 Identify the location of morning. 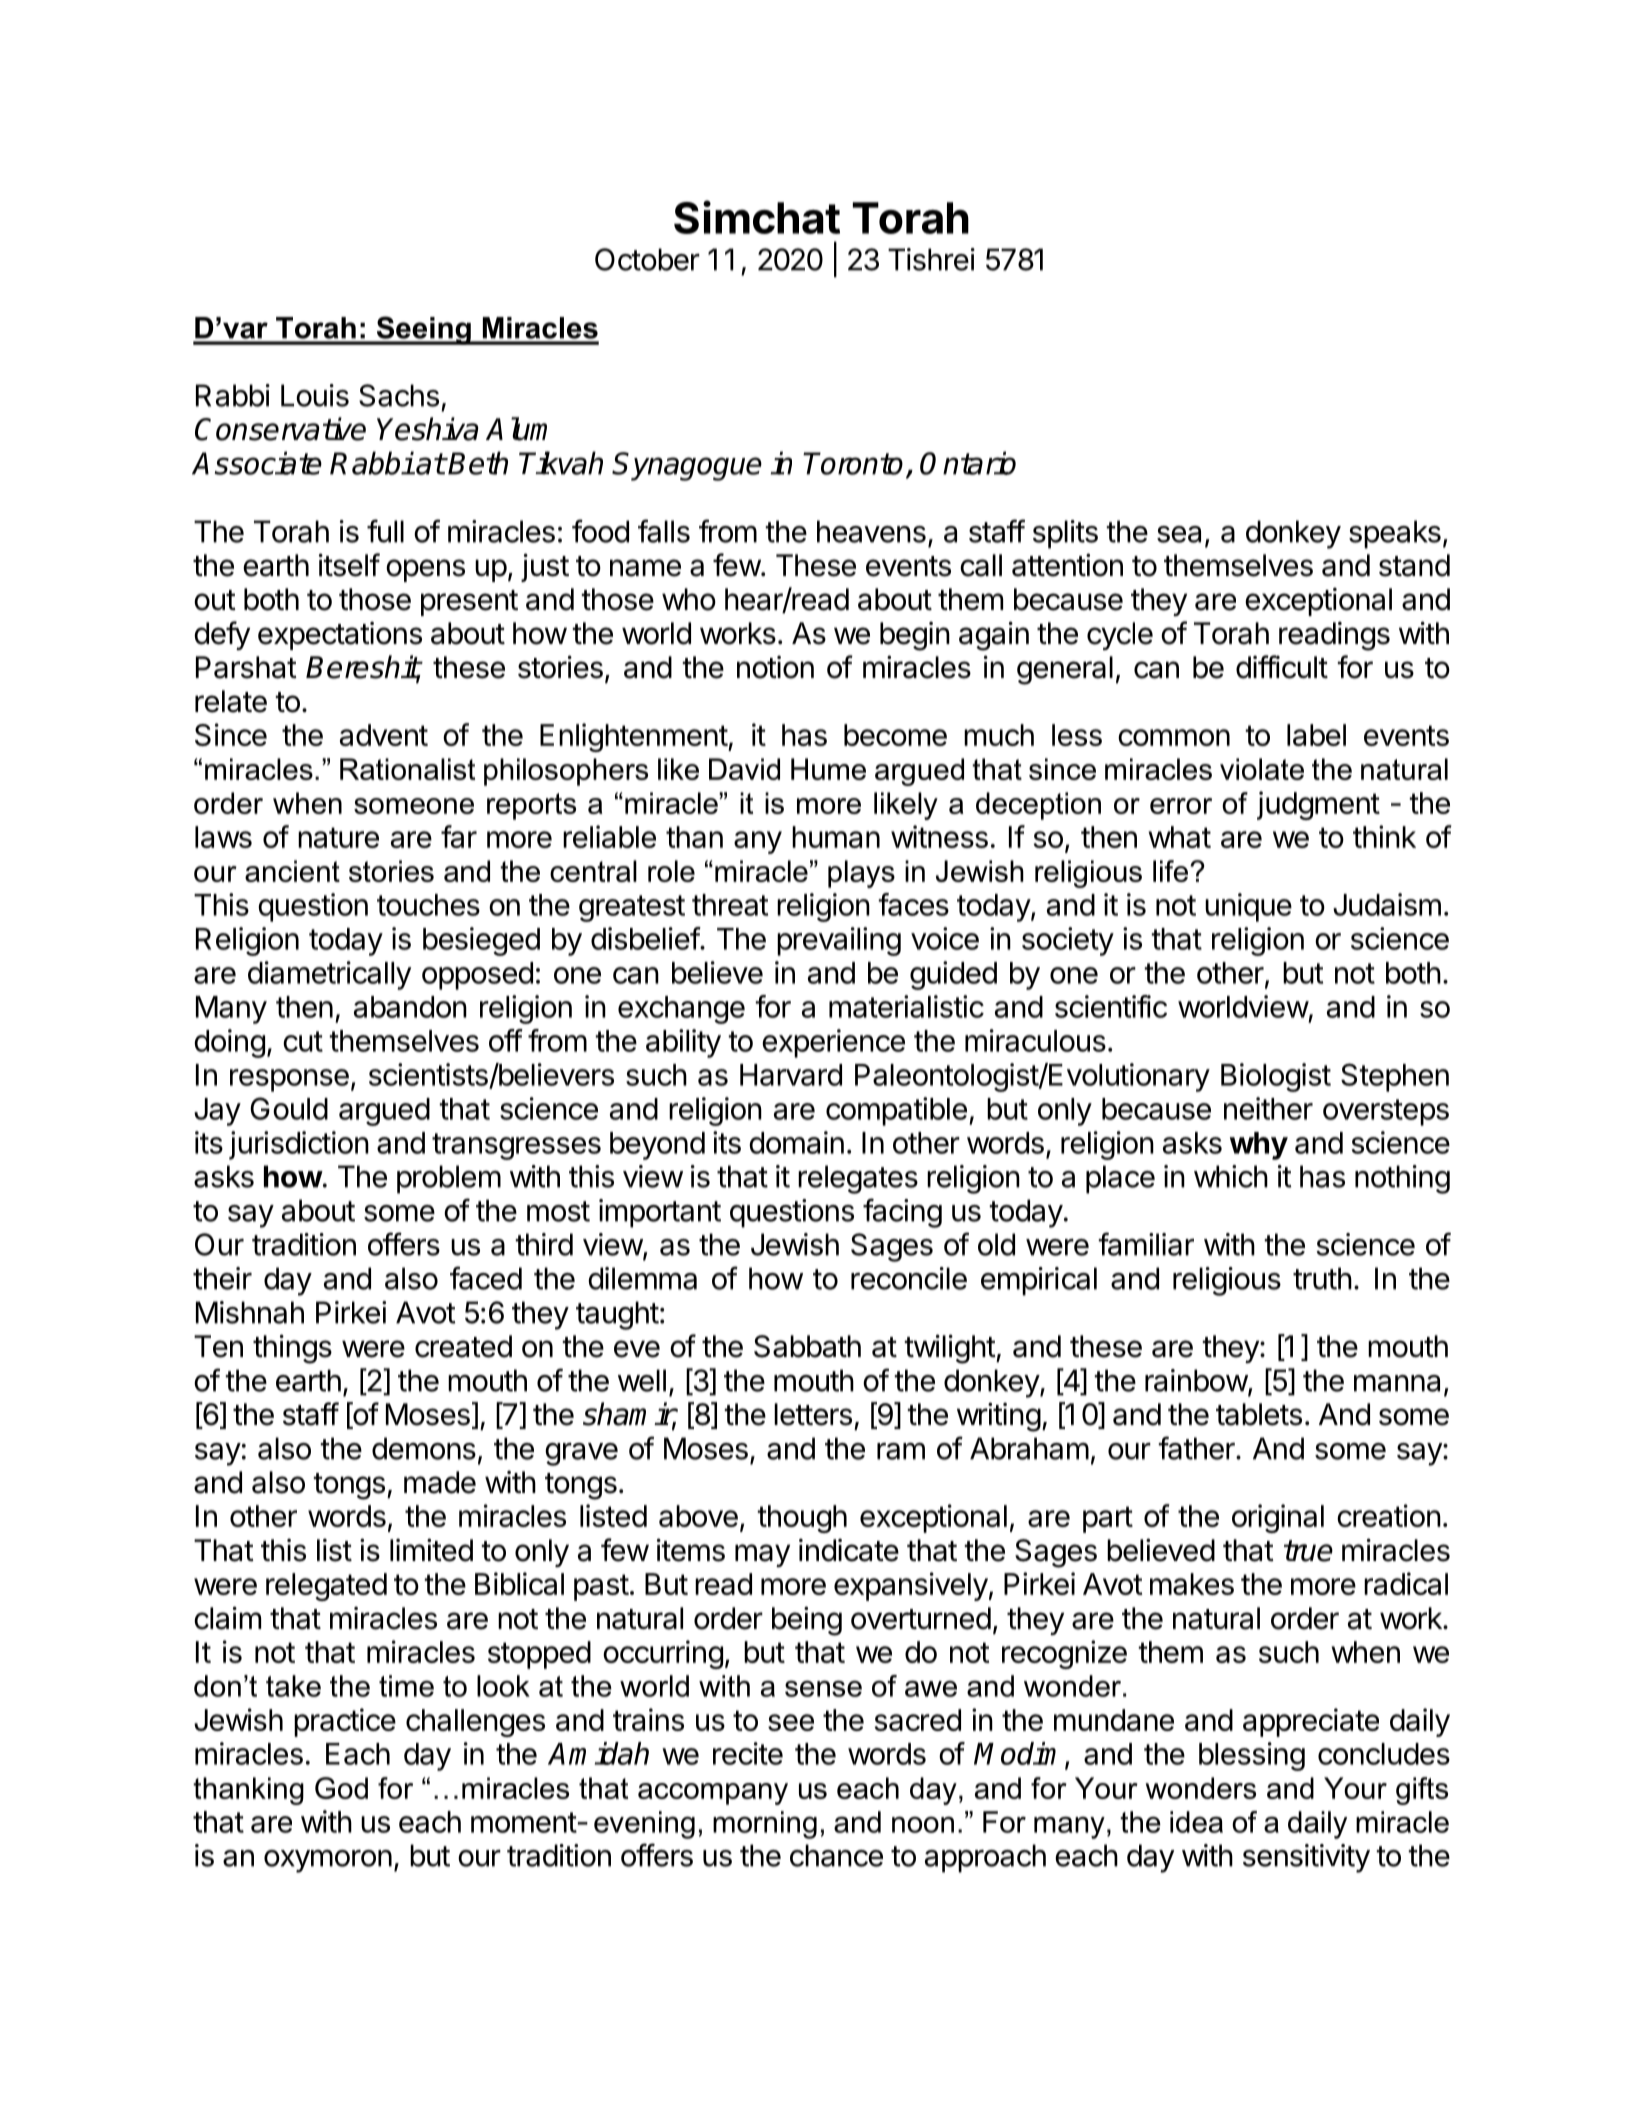
(765, 1825).
